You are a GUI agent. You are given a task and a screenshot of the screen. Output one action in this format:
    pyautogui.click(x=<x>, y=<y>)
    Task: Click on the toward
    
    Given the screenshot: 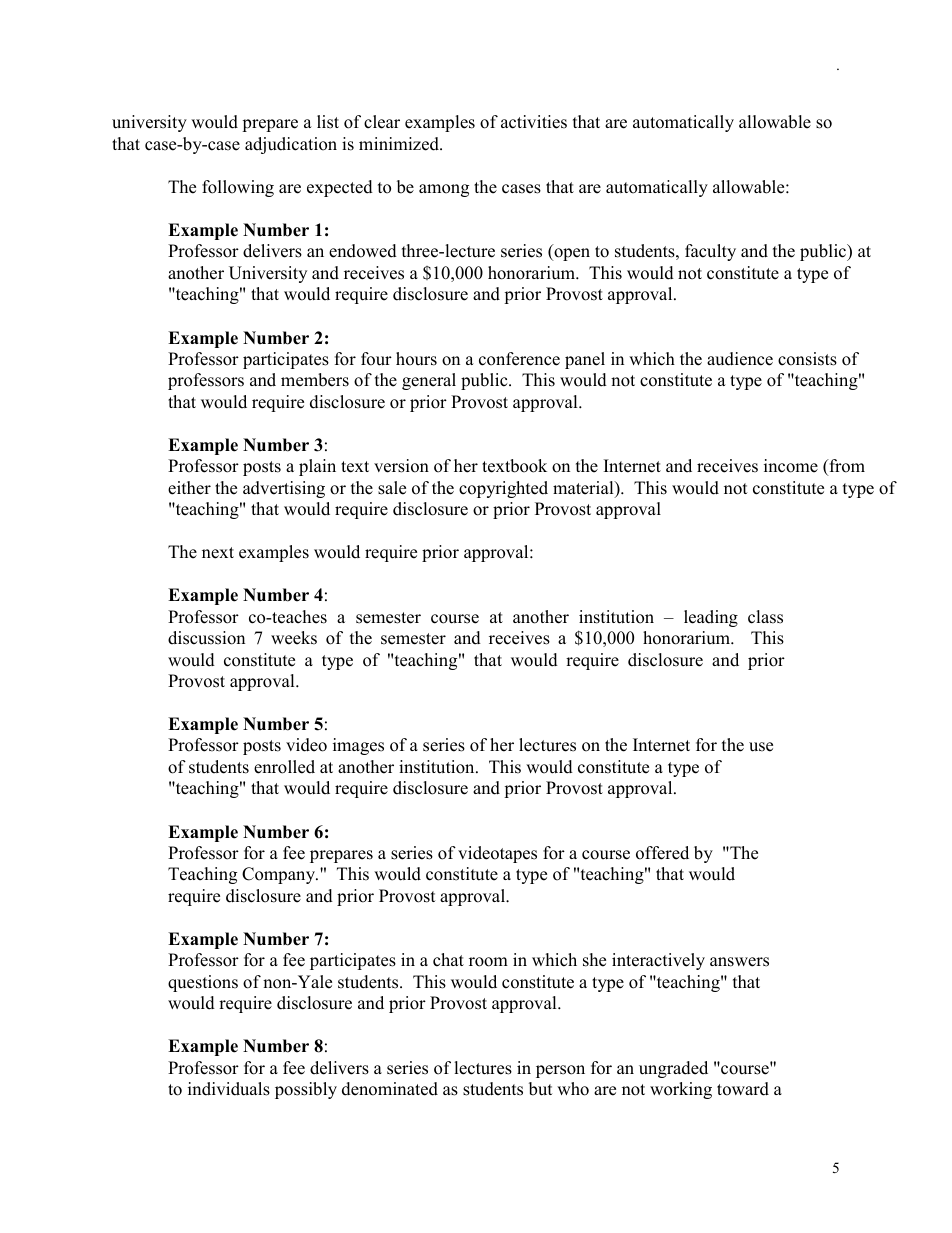 What is the action you would take?
    pyautogui.click(x=743, y=1089)
